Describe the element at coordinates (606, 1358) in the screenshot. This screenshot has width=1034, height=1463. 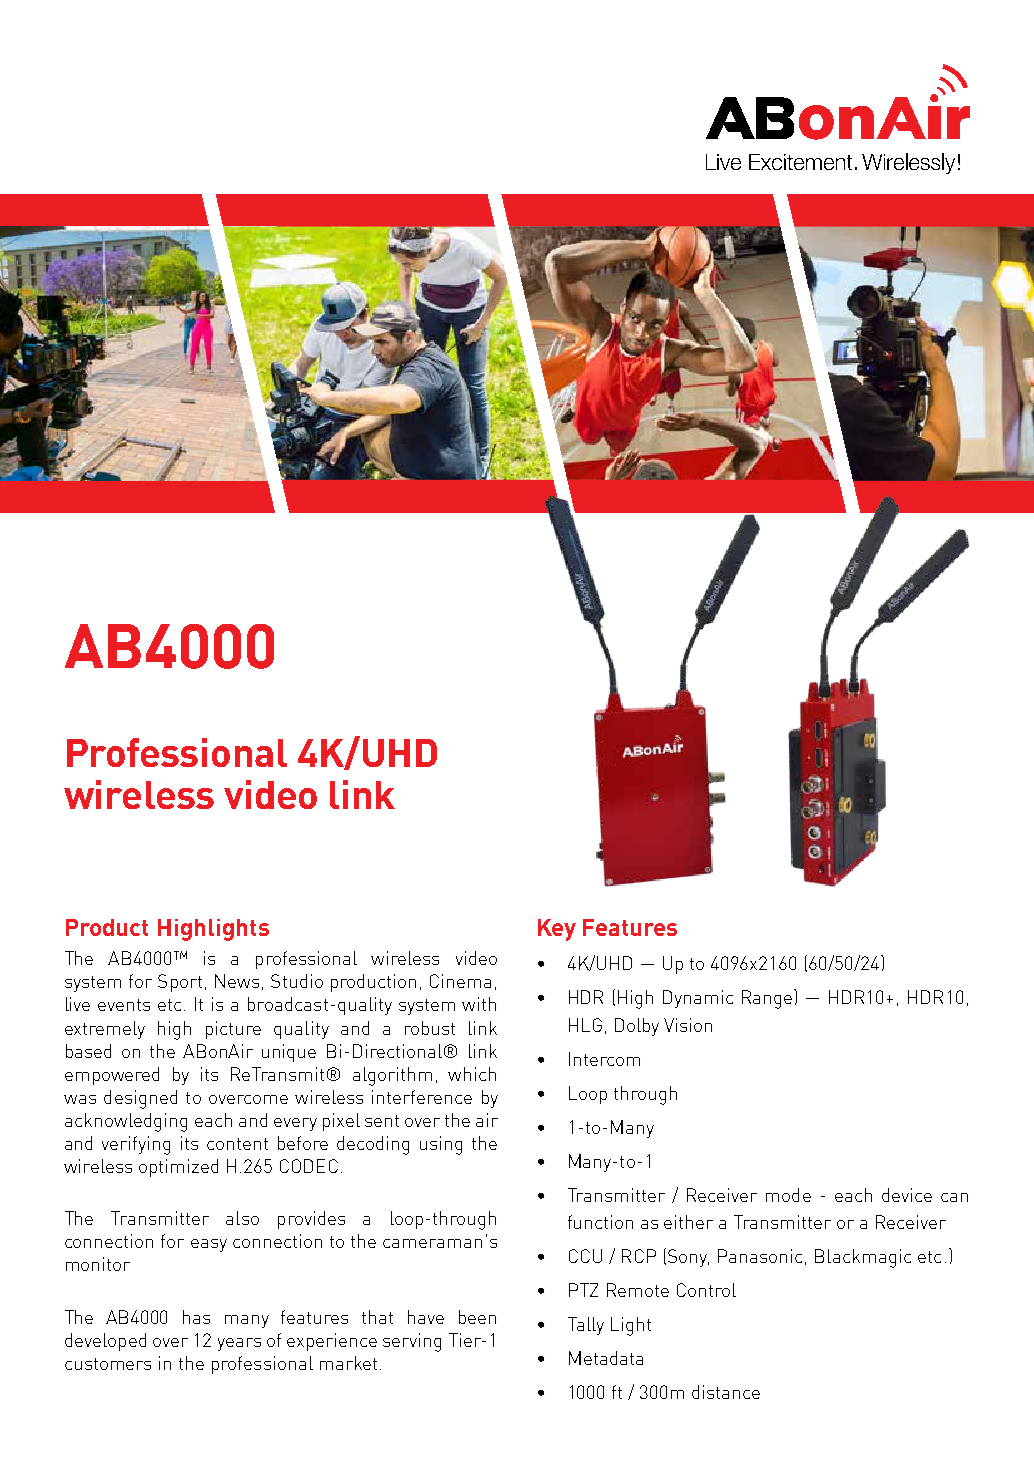
I see `Metadata` at that location.
